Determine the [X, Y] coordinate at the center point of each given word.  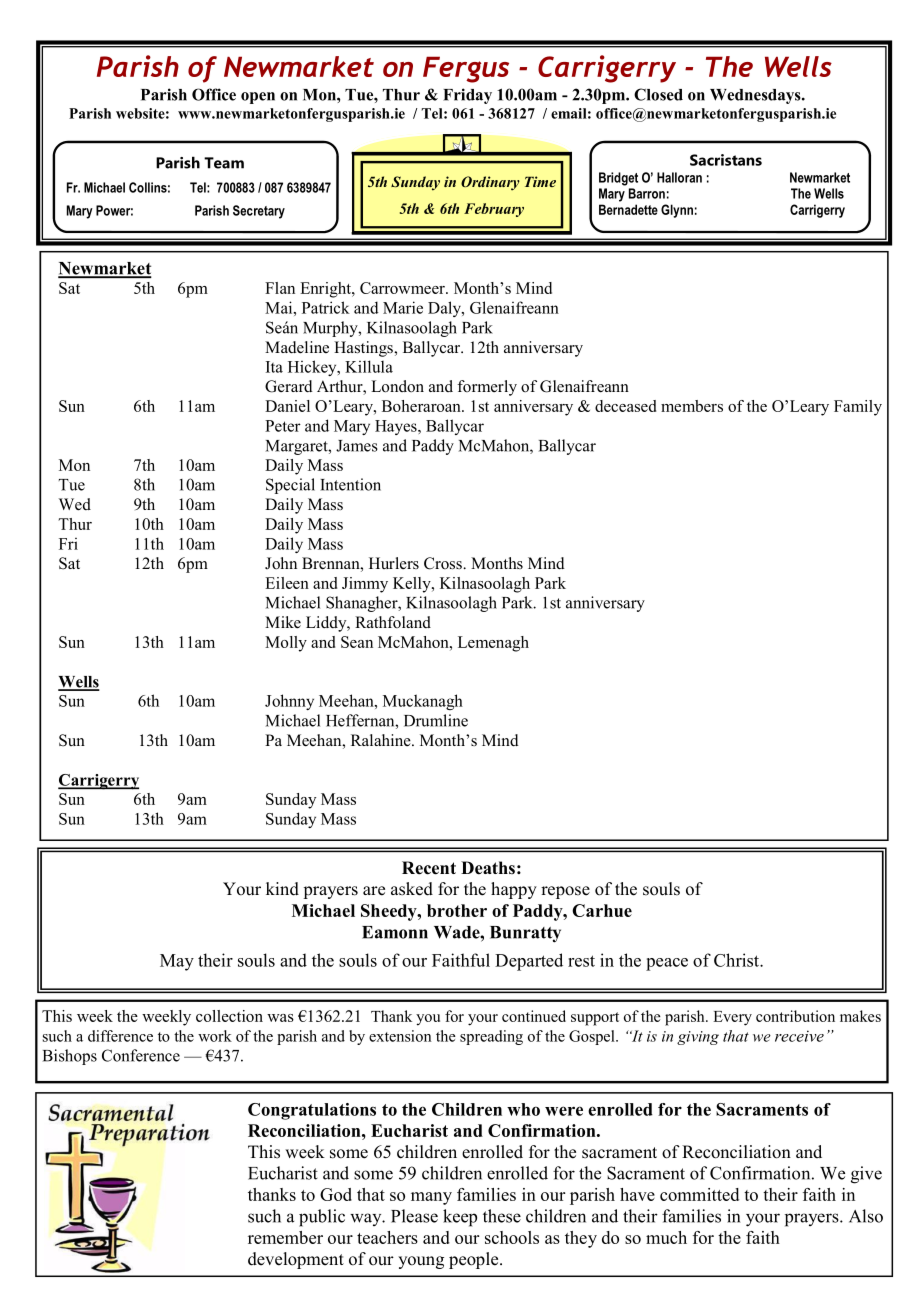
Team [224, 163]
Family [858, 408]
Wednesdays [756, 96]
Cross [444, 563]
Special [290, 486]
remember [285, 1237]
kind [282, 889]
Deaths [488, 868]
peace [667, 964]
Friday [467, 96]
